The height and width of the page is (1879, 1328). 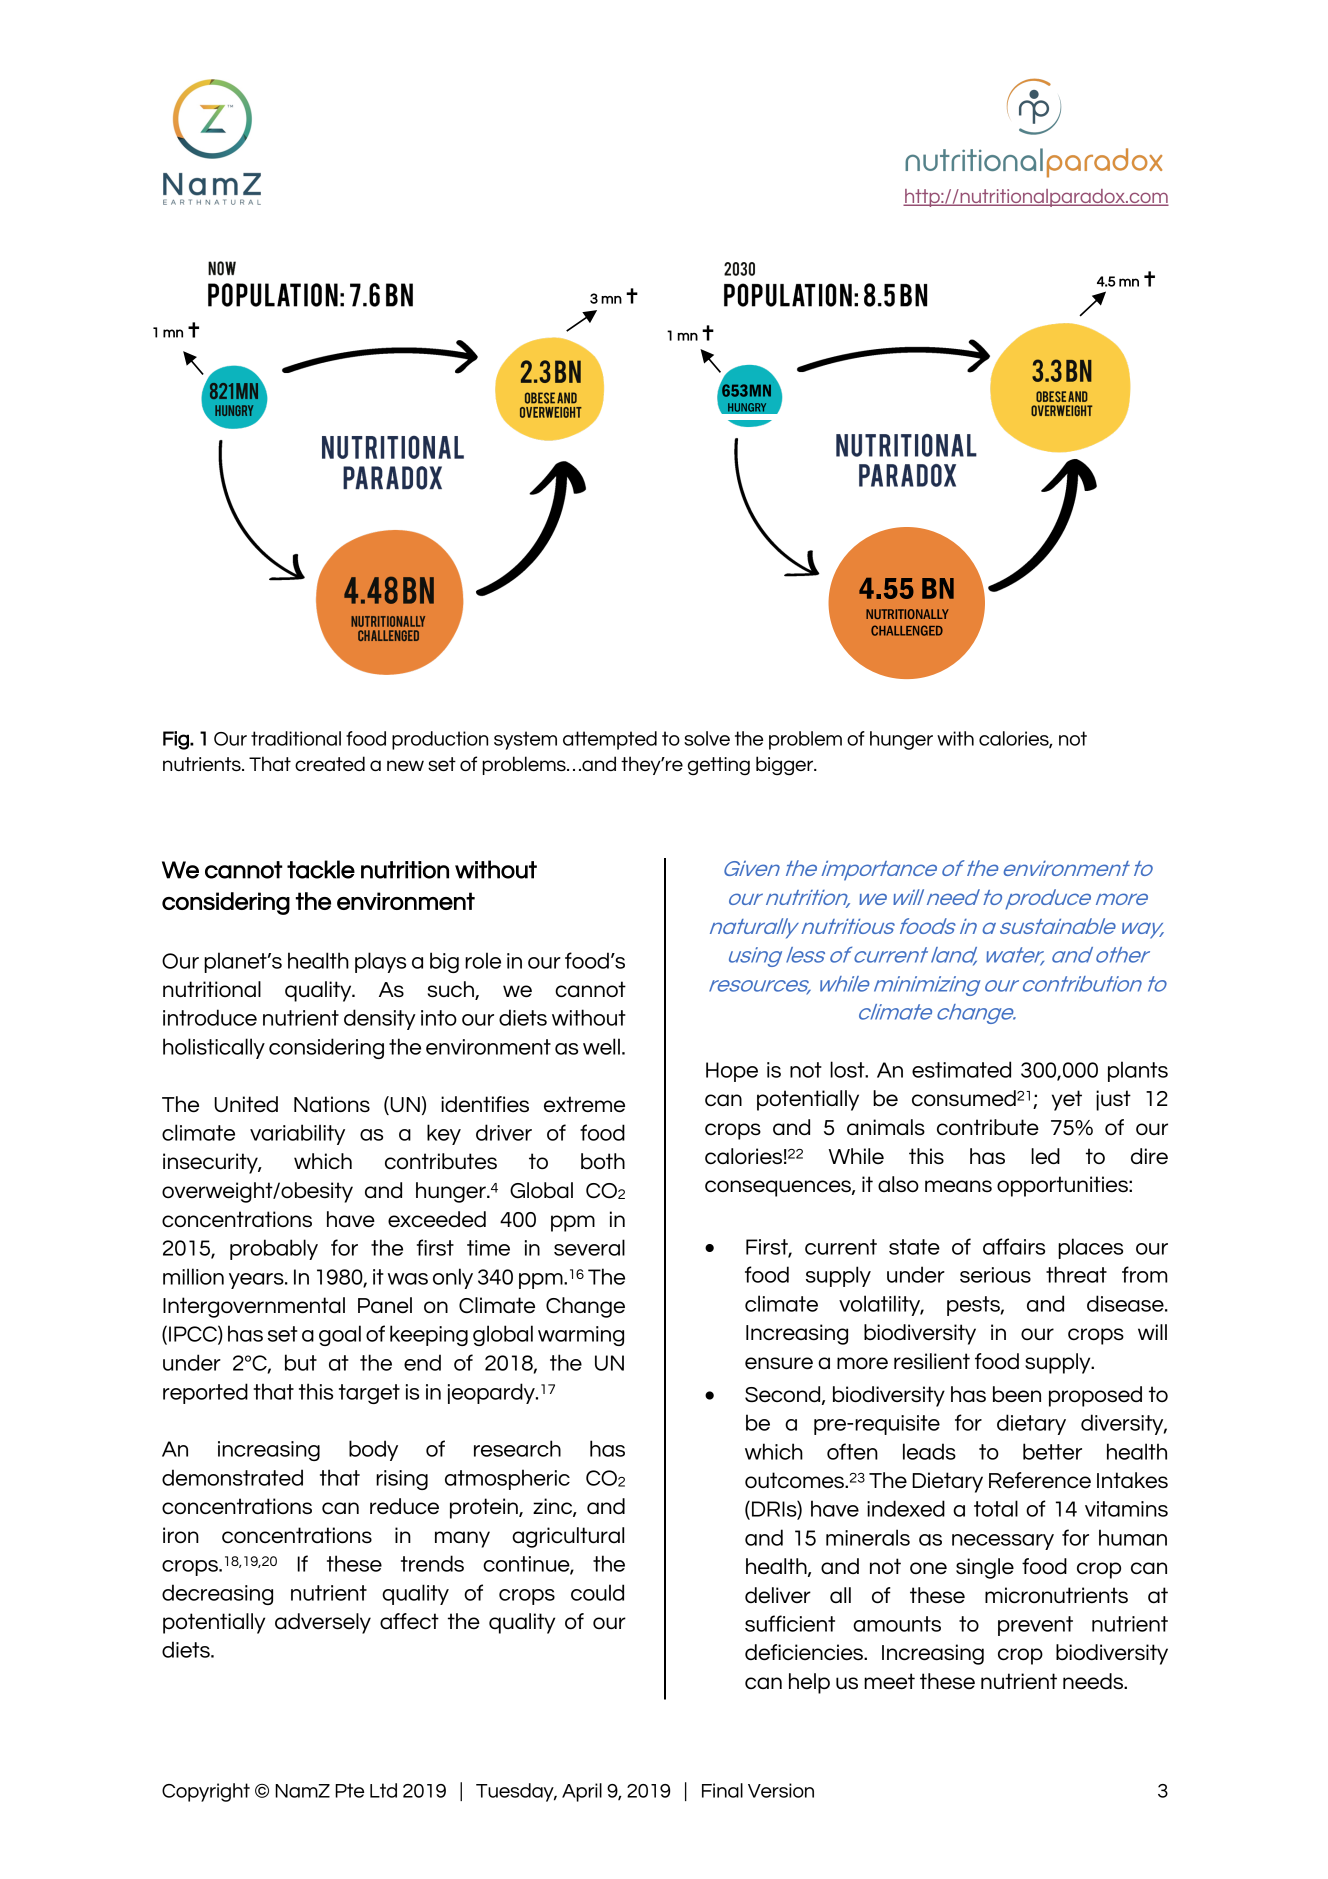 What do you see at coordinates (722, 1790) in the page?
I see `Final` at bounding box center [722, 1790].
